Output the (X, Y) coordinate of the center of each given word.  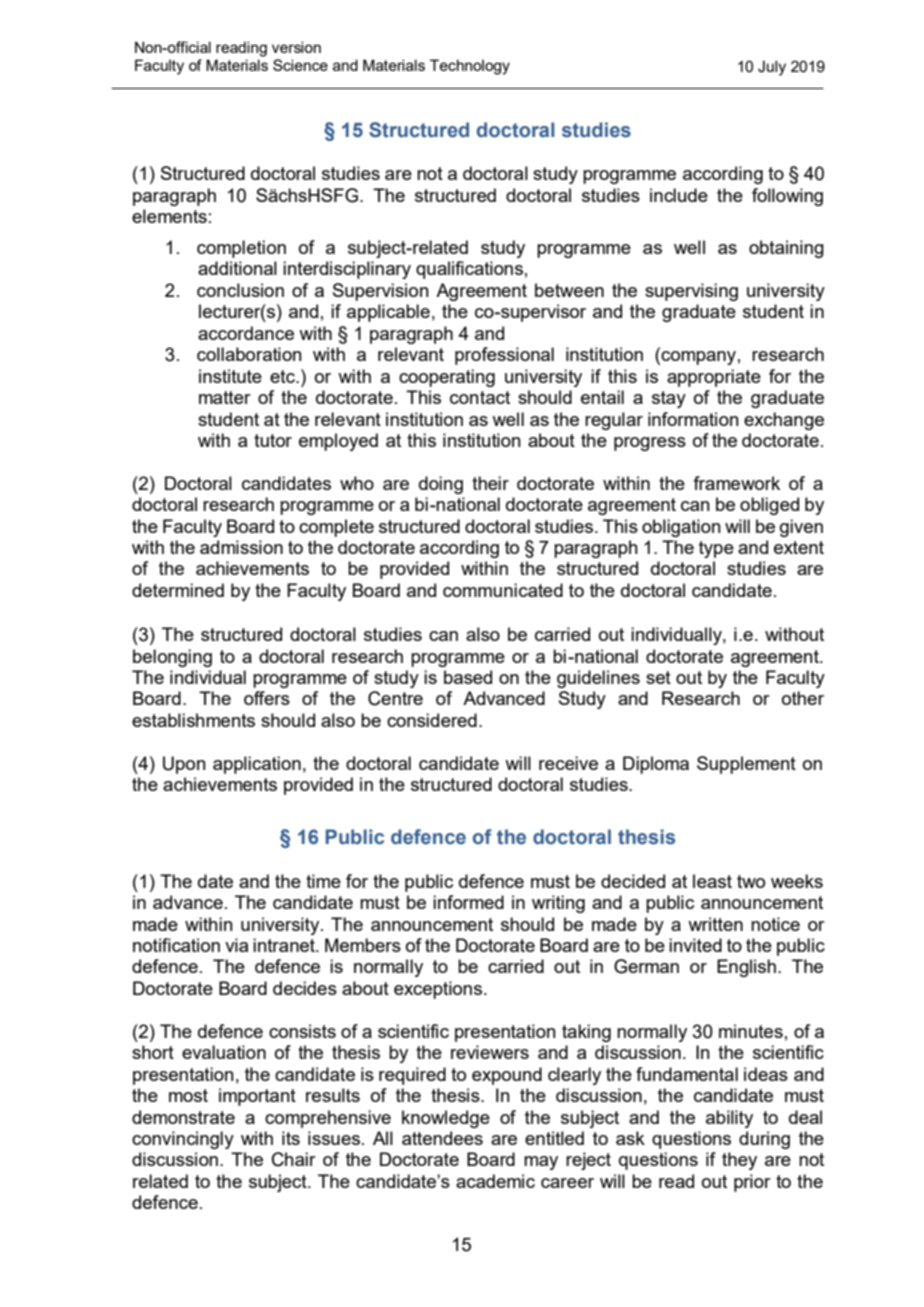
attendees (442, 1138)
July (772, 68)
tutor (273, 440)
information (693, 419)
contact (480, 397)
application (257, 765)
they (739, 1161)
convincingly (183, 1140)
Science (300, 65)
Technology (470, 67)
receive (568, 763)
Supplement (746, 765)
